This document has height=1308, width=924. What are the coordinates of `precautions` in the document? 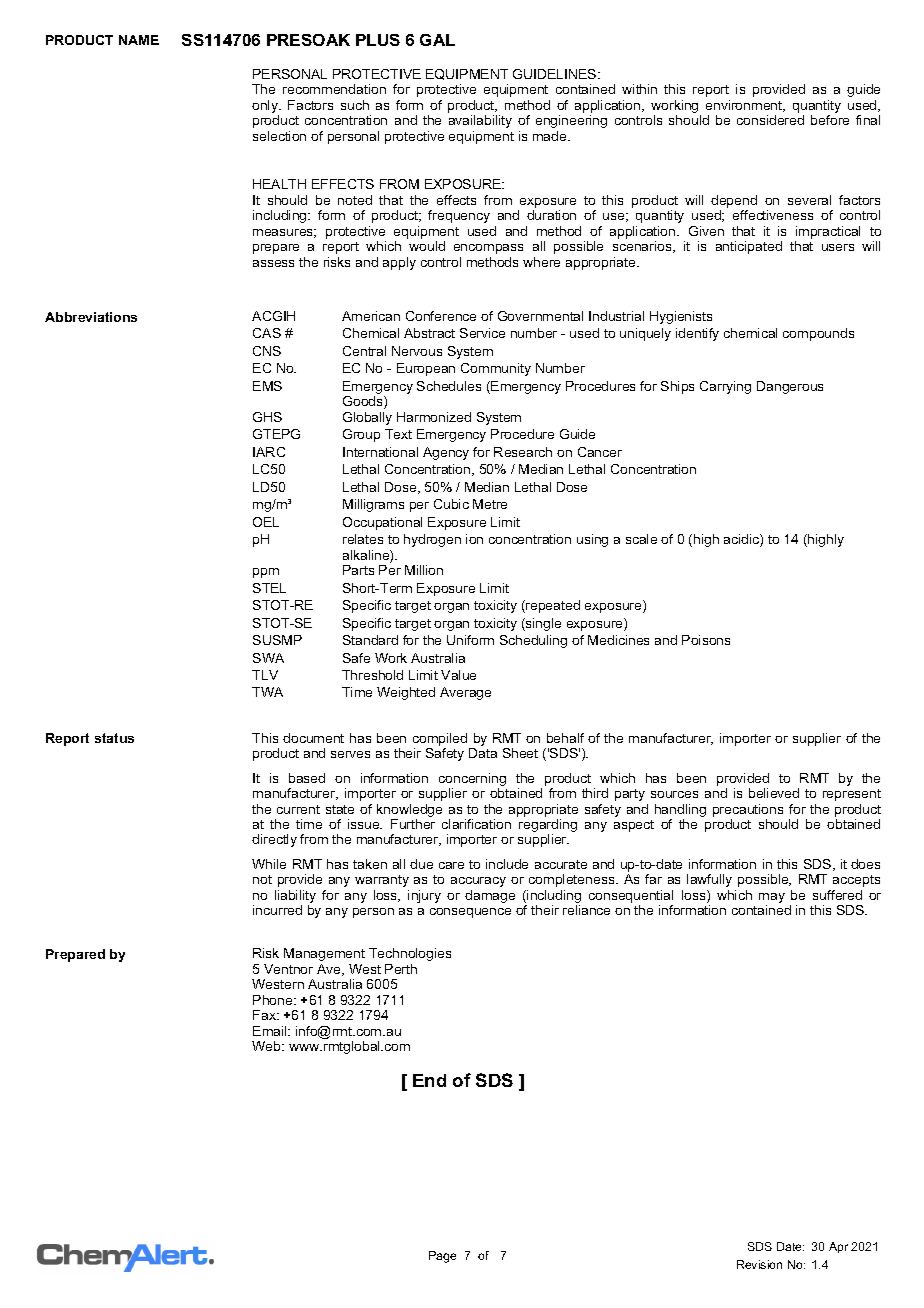 It's located at (748, 810).
